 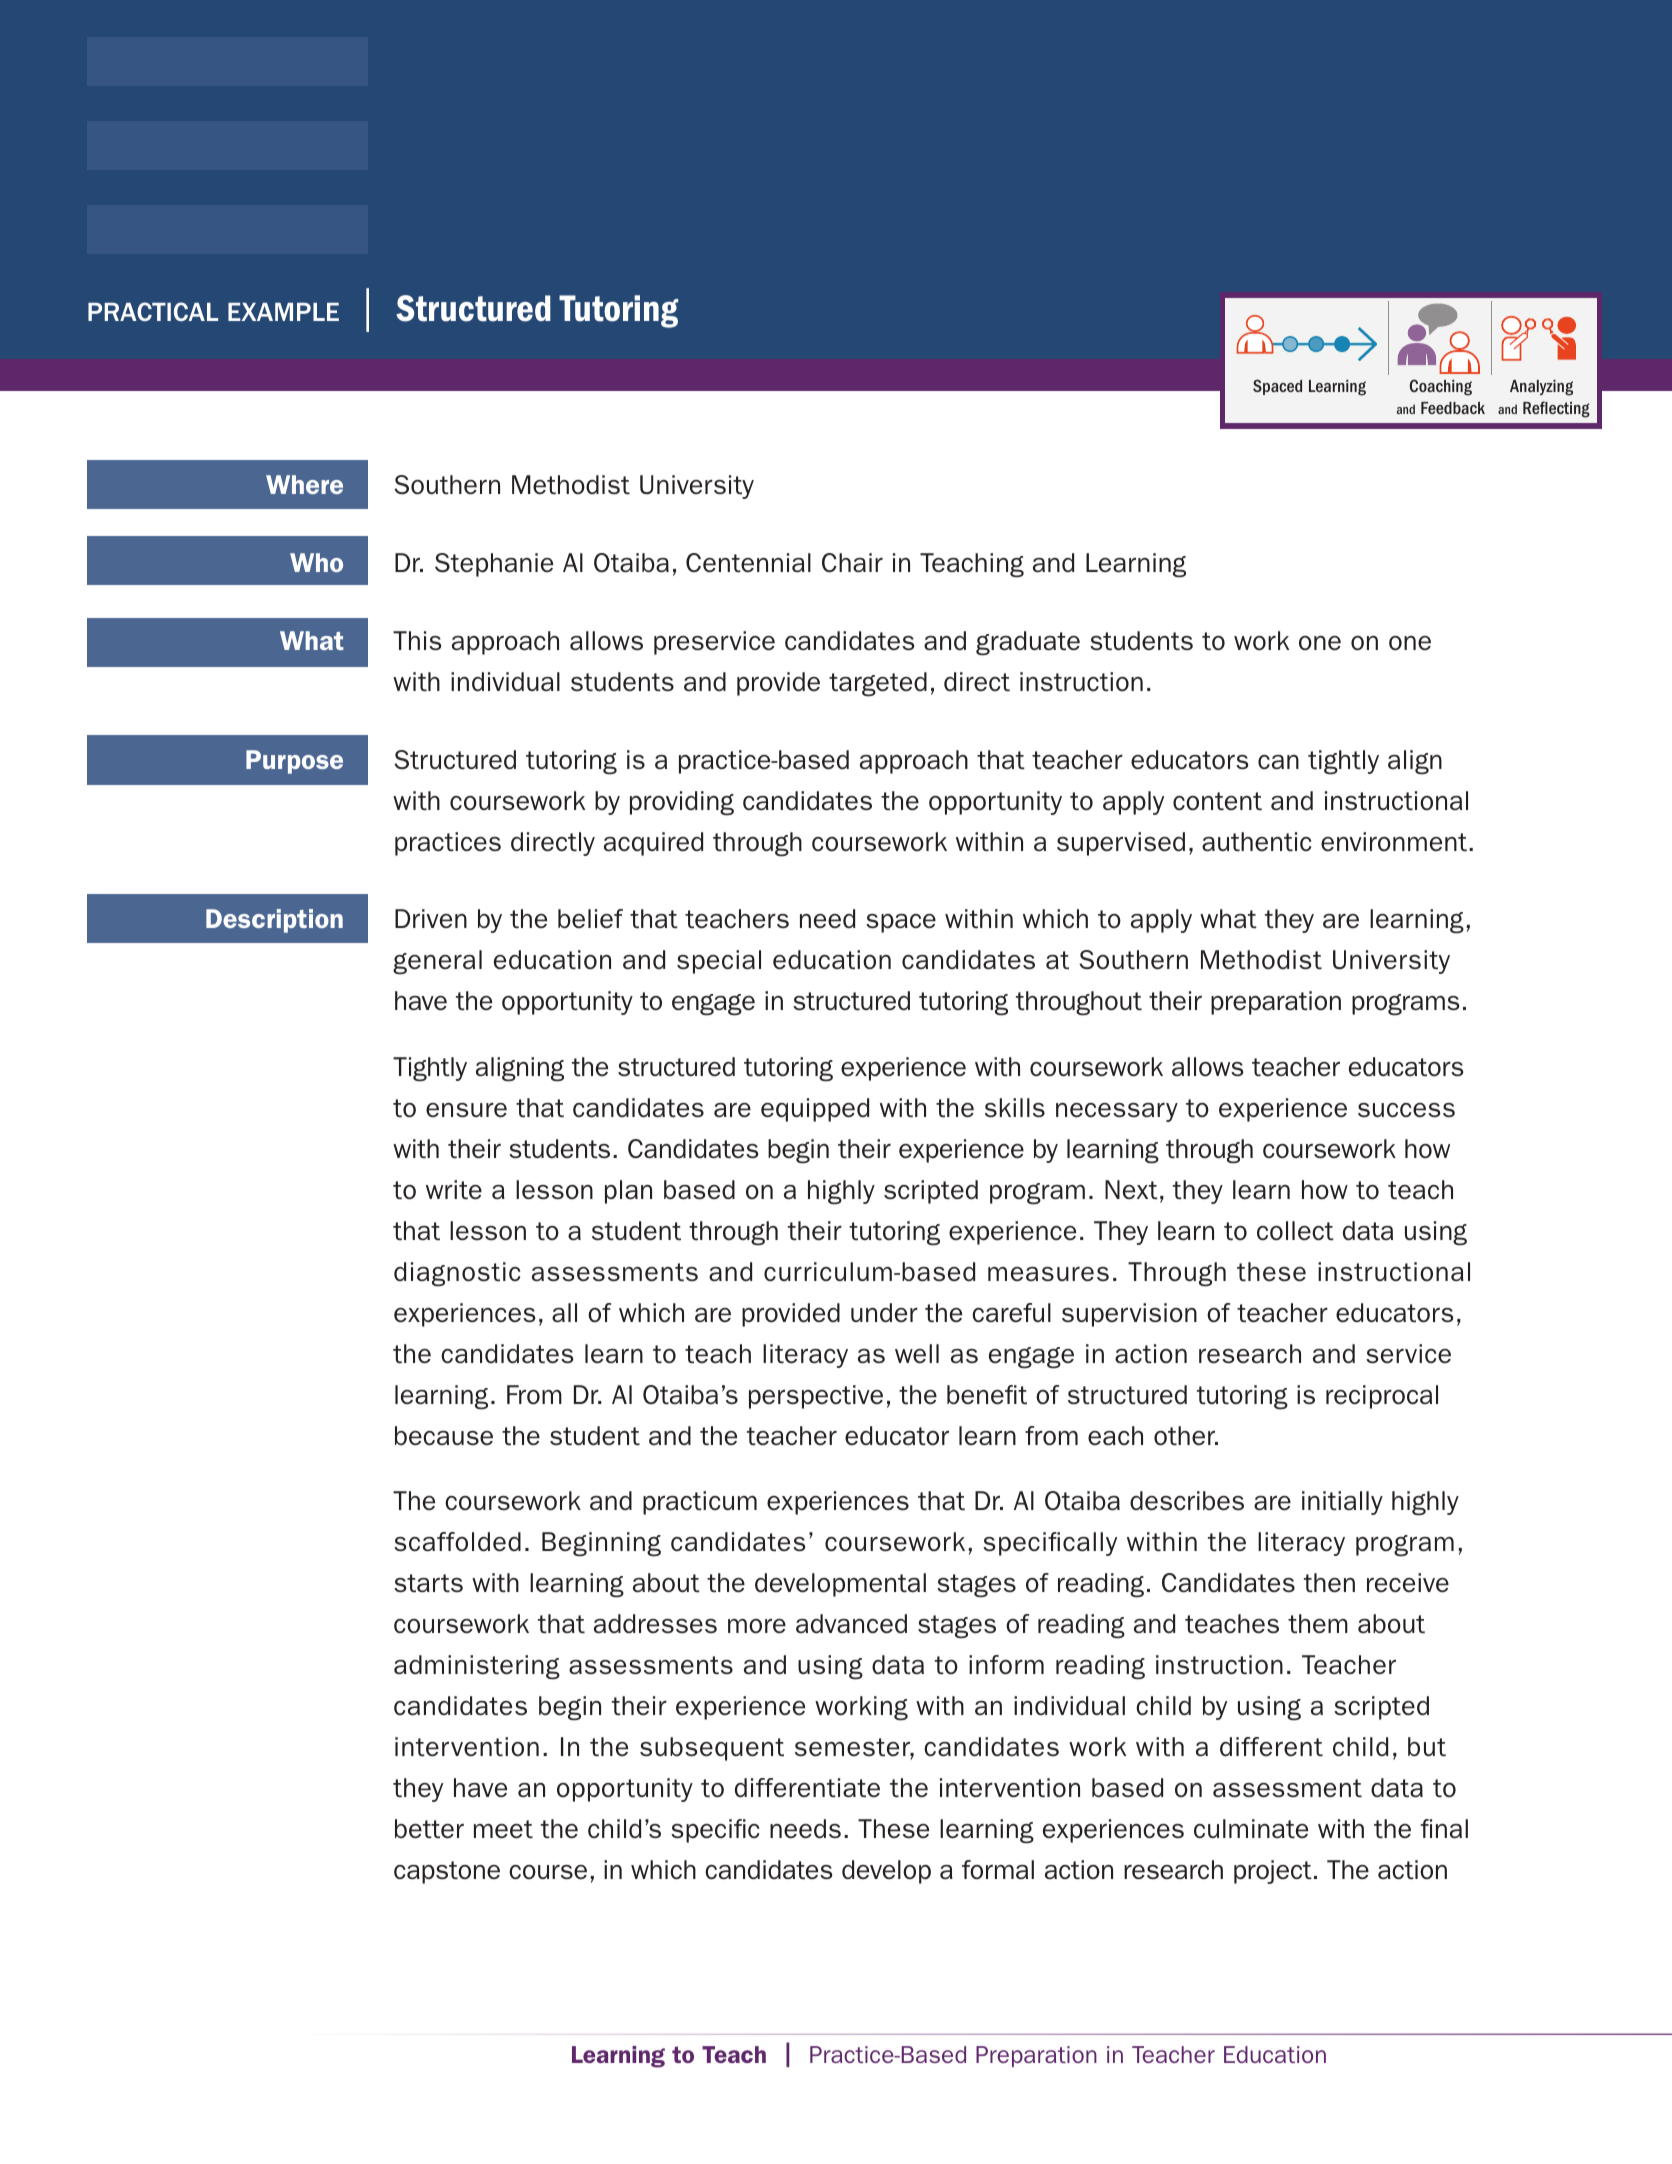 What do you see at coordinates (1406, 1110) in the document?
I see `success` at bounding box center [1406, 1110].
